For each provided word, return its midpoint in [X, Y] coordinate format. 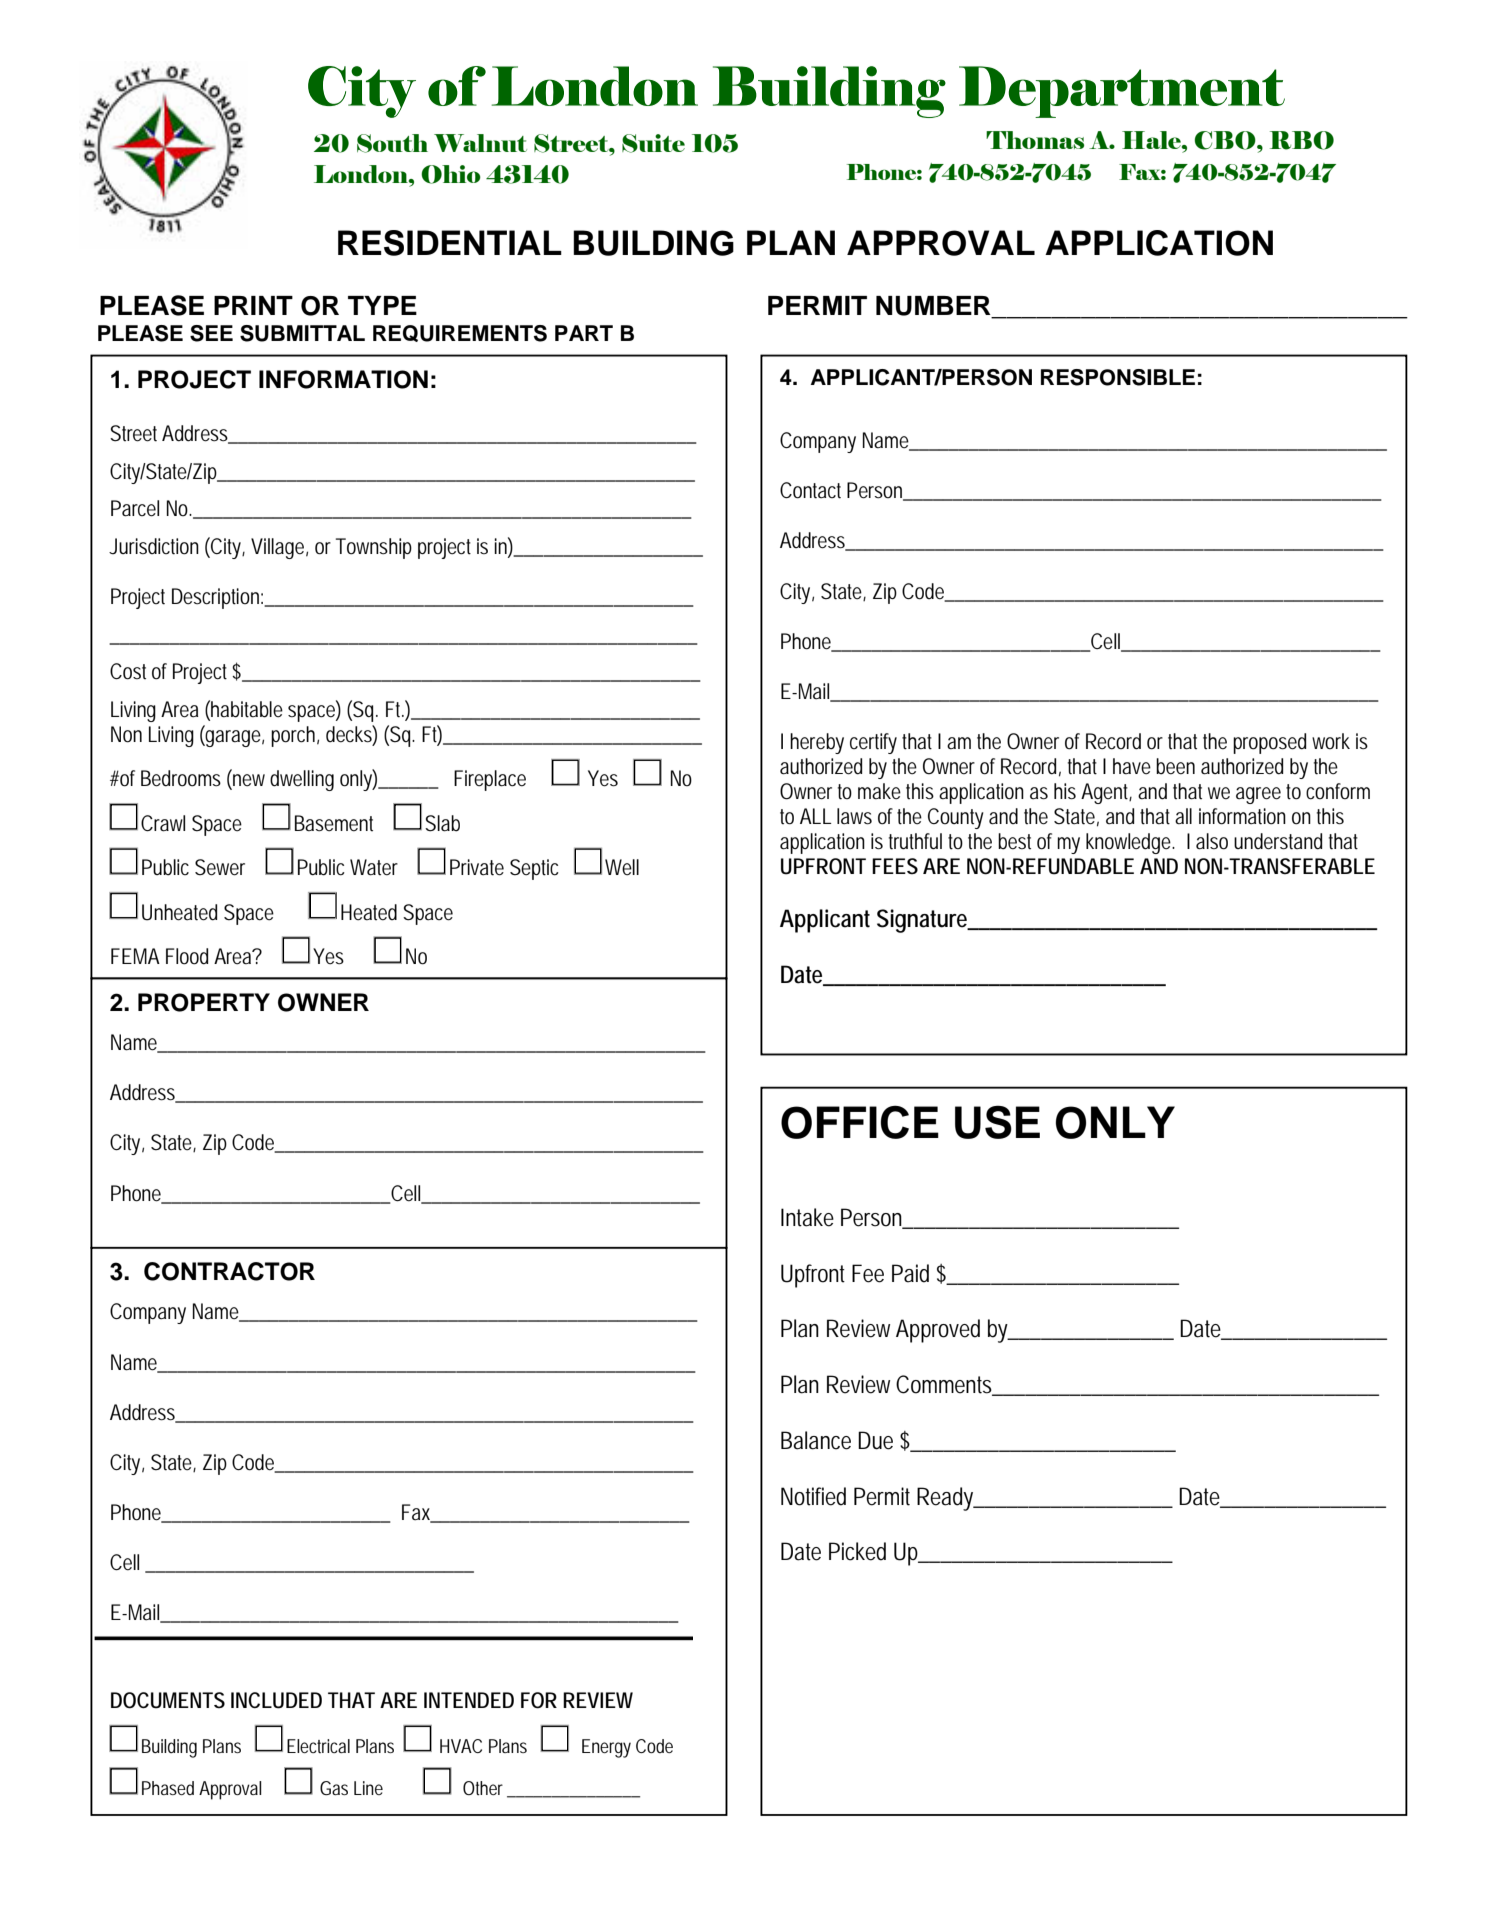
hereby [817, 743]
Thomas [1035, 140]
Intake [807, 1217]
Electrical [318, 1746]
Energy [606, 1748]
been [1175, 766]
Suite [653, 143]
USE [997, 1122]
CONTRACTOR [229, 1271]
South [392, 143]
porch [295, 736]
